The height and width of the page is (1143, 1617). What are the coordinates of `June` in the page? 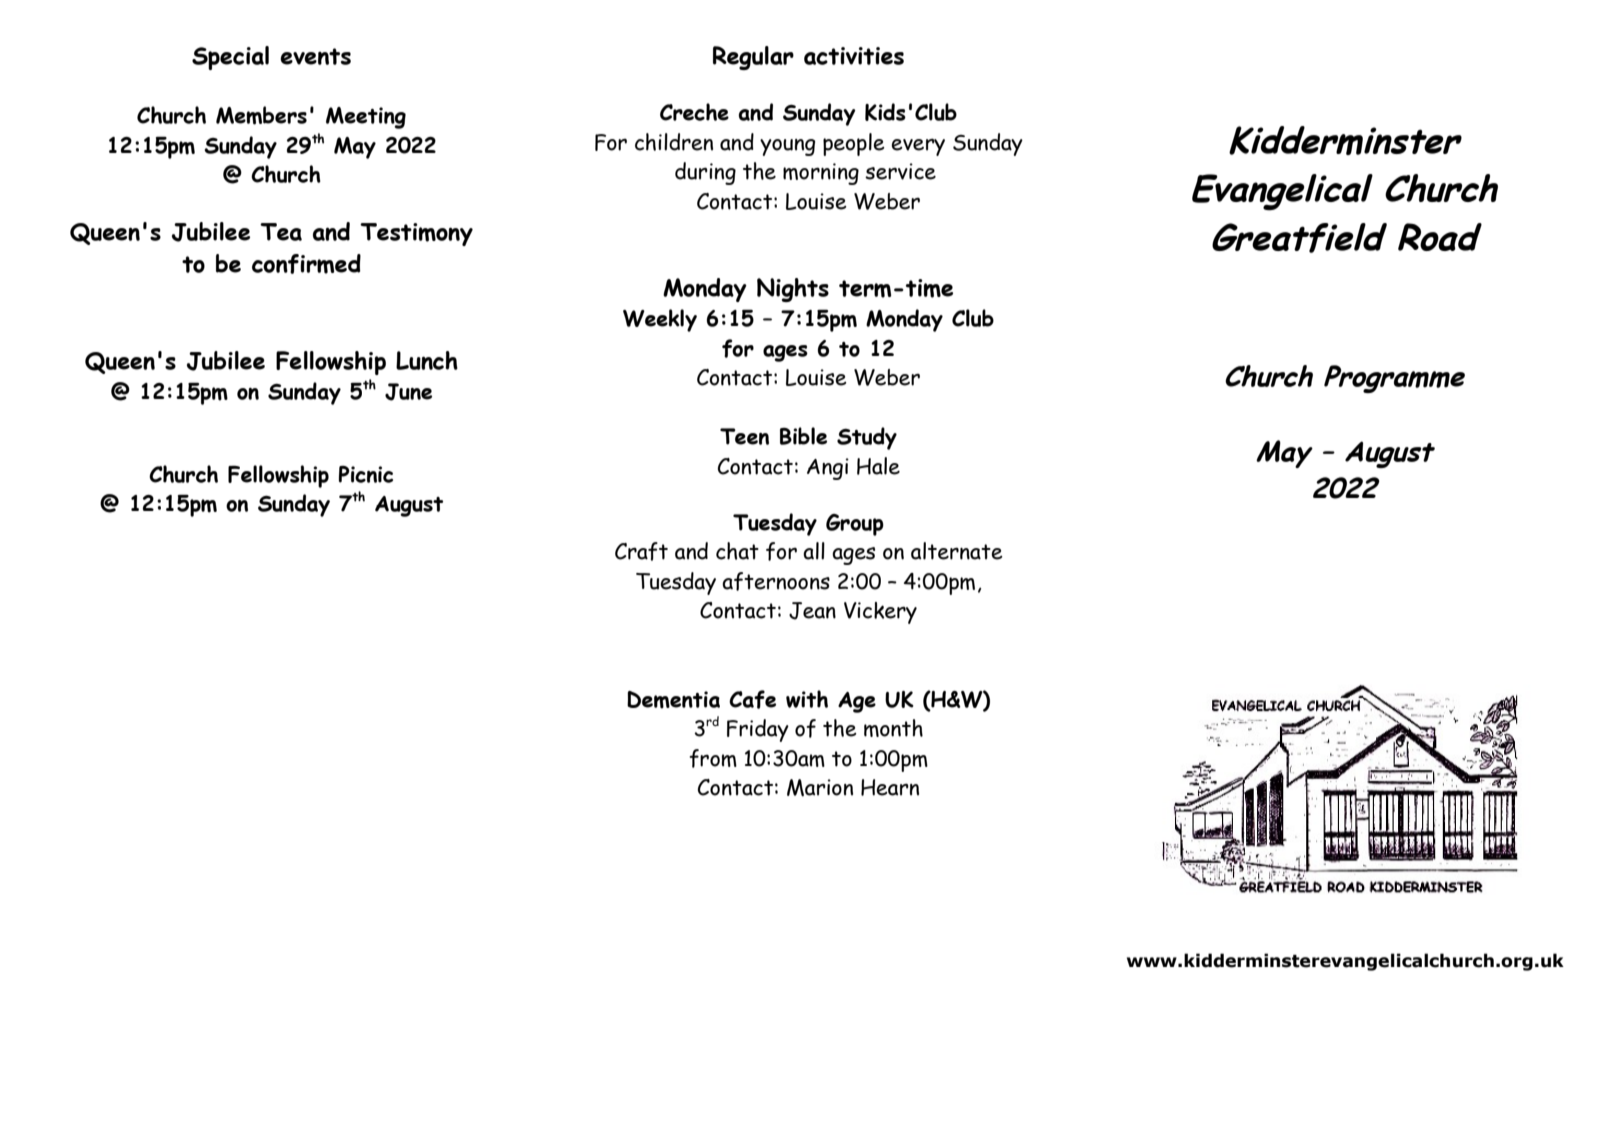 It's located at (408, 392).
